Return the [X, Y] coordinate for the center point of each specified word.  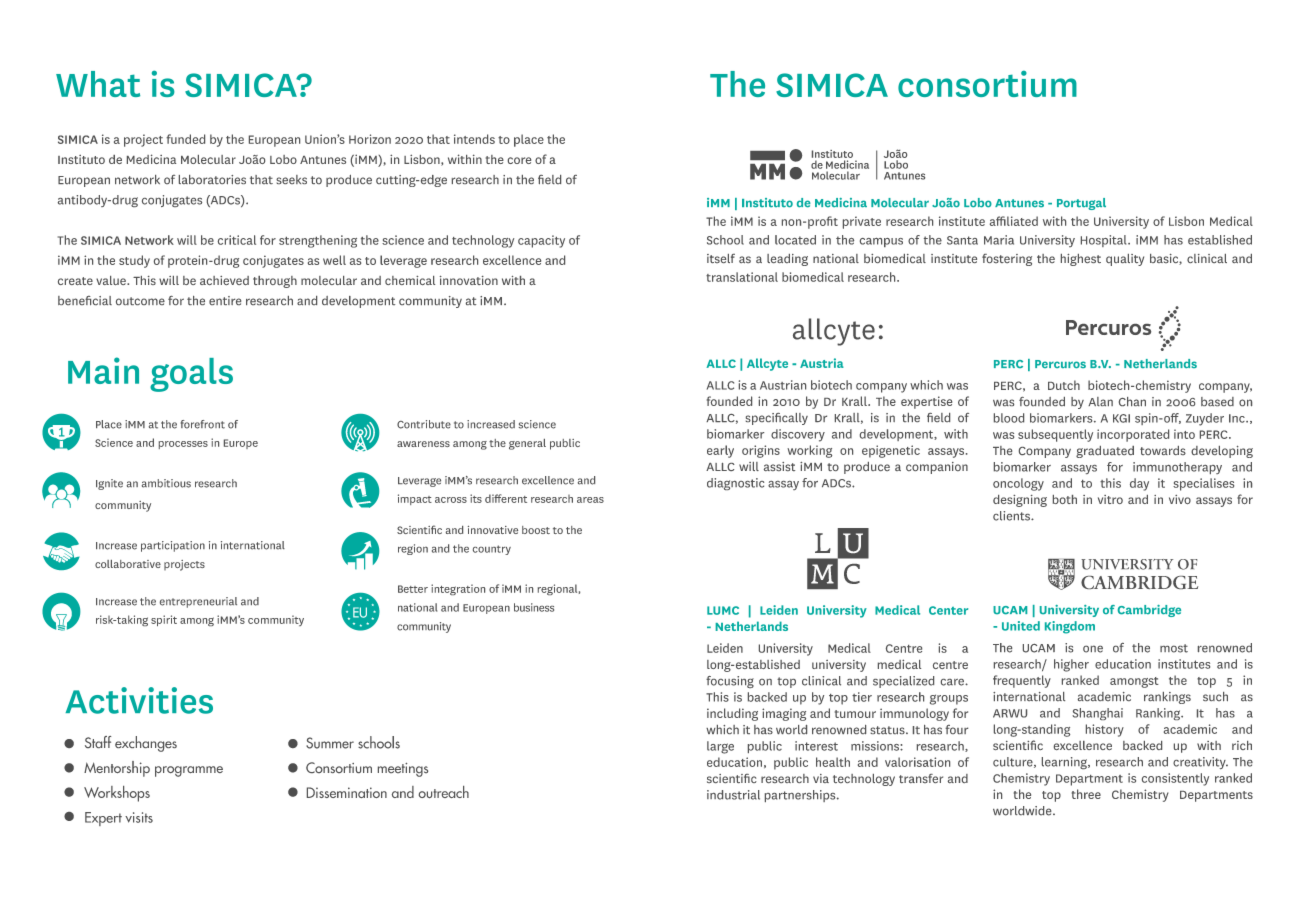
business [534, 607]
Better [413, 589]
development [358, 302]
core [519, 160]
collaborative [128, 564]
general [527, 444]
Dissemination [347, 792]
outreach [444, 792]
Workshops [117, 794]
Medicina [151, 159]
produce [349, 181]
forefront [203, 424]
